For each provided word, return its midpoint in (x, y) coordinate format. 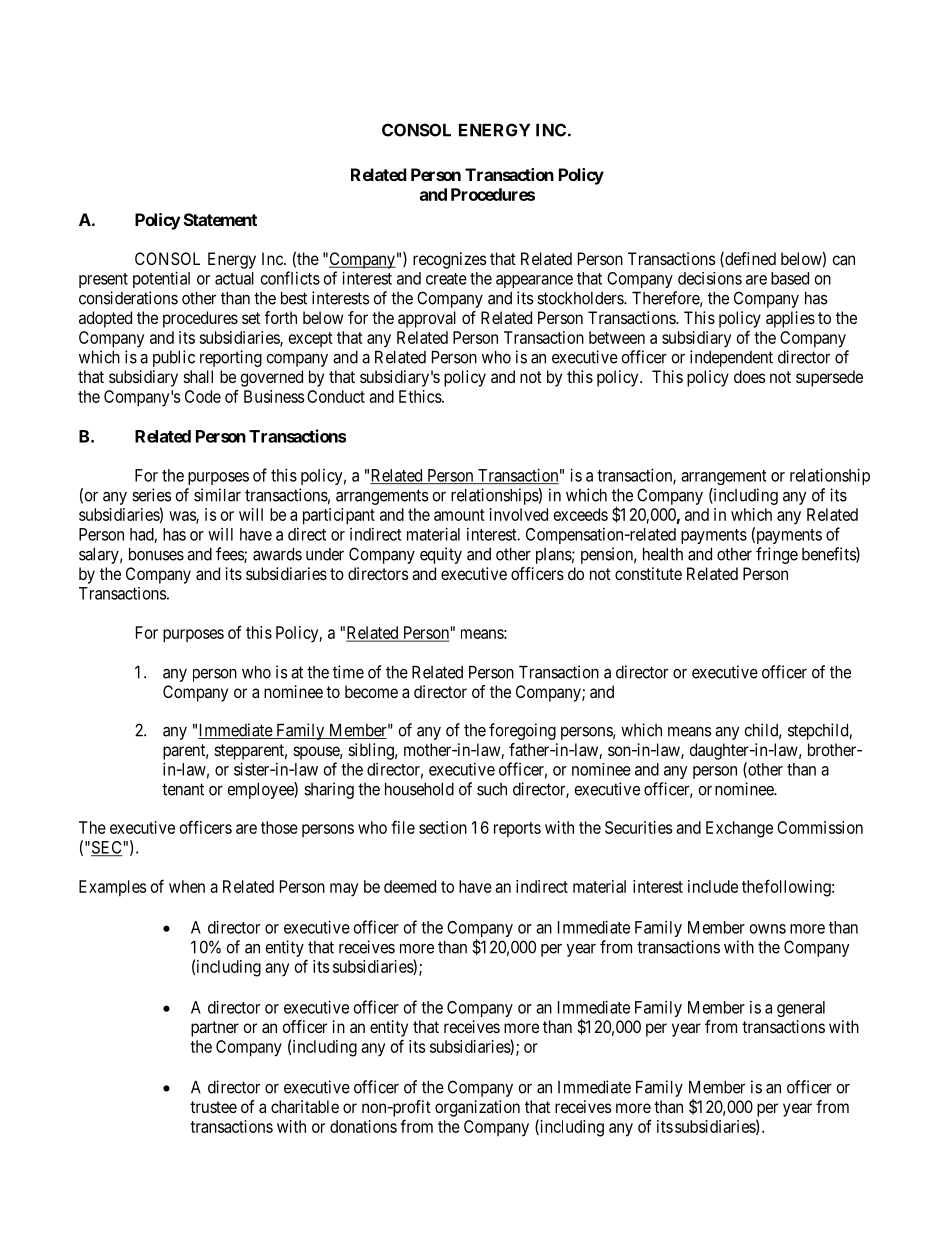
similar (217, 495)
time (348, 672)
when (187, 886)
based (790, 278)
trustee (213, 1107)
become (371, 691)
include (713, 886)
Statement (220, 219)
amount (459, 515)
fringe (777, 555)
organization (477, 1108)
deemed (410, 886)
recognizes (450, 260)
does (750, 376)
